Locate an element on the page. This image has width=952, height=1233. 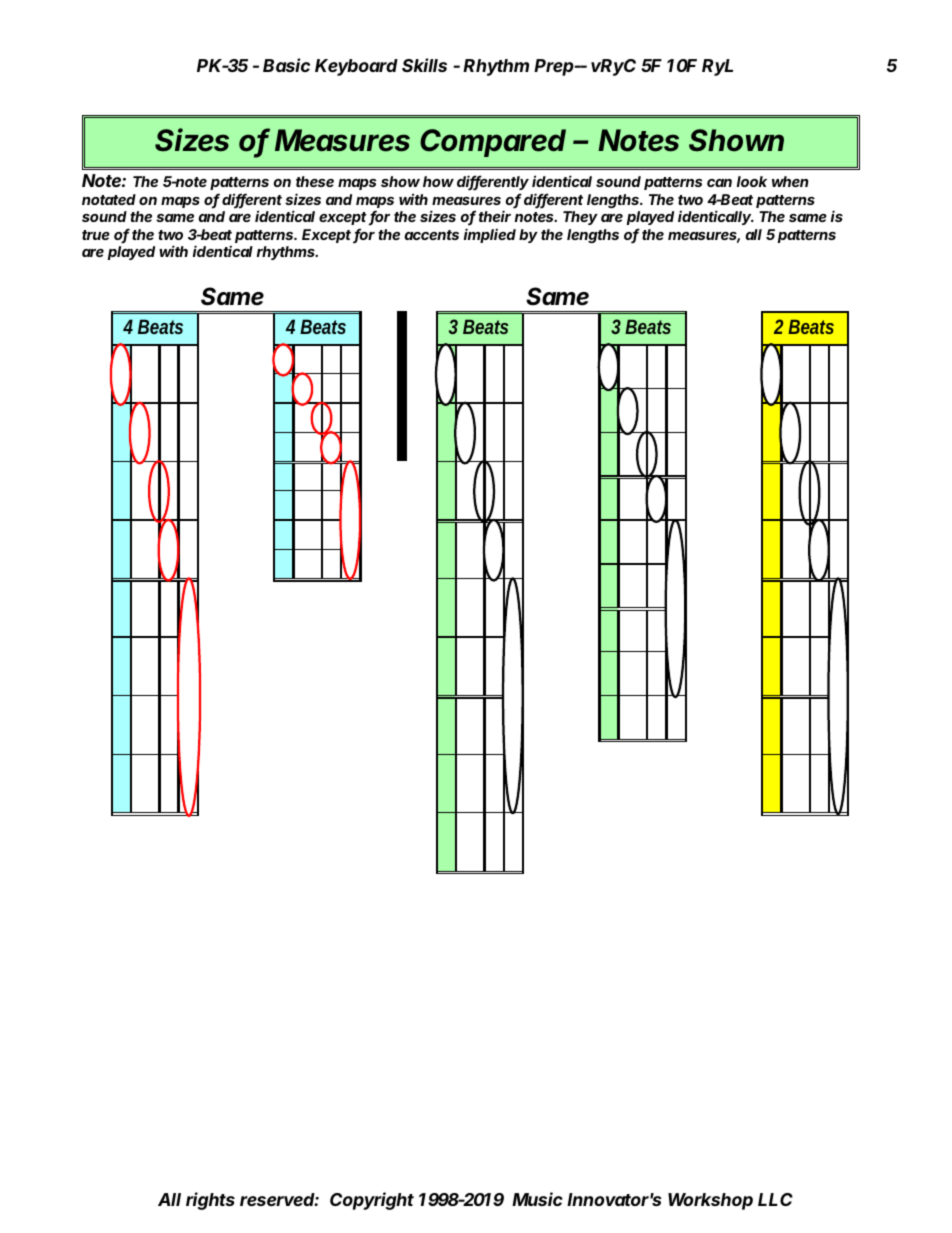
Skills is located at coordinates (424, 65).
